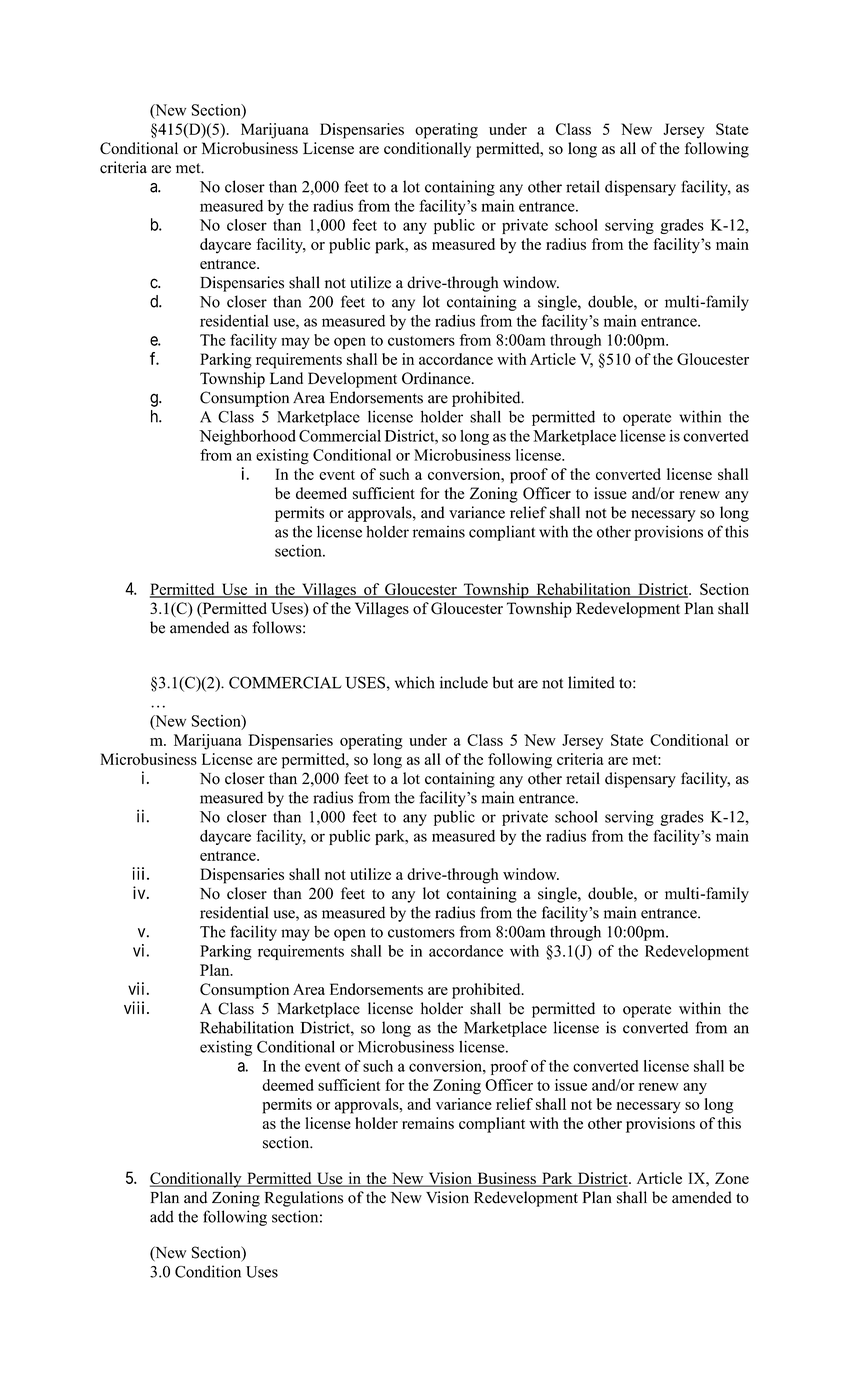 This screenshot has width=849, height=1400. Describe the element at coordinates (437, 378) in the screenshot. I see `Ordinance` at that location.
